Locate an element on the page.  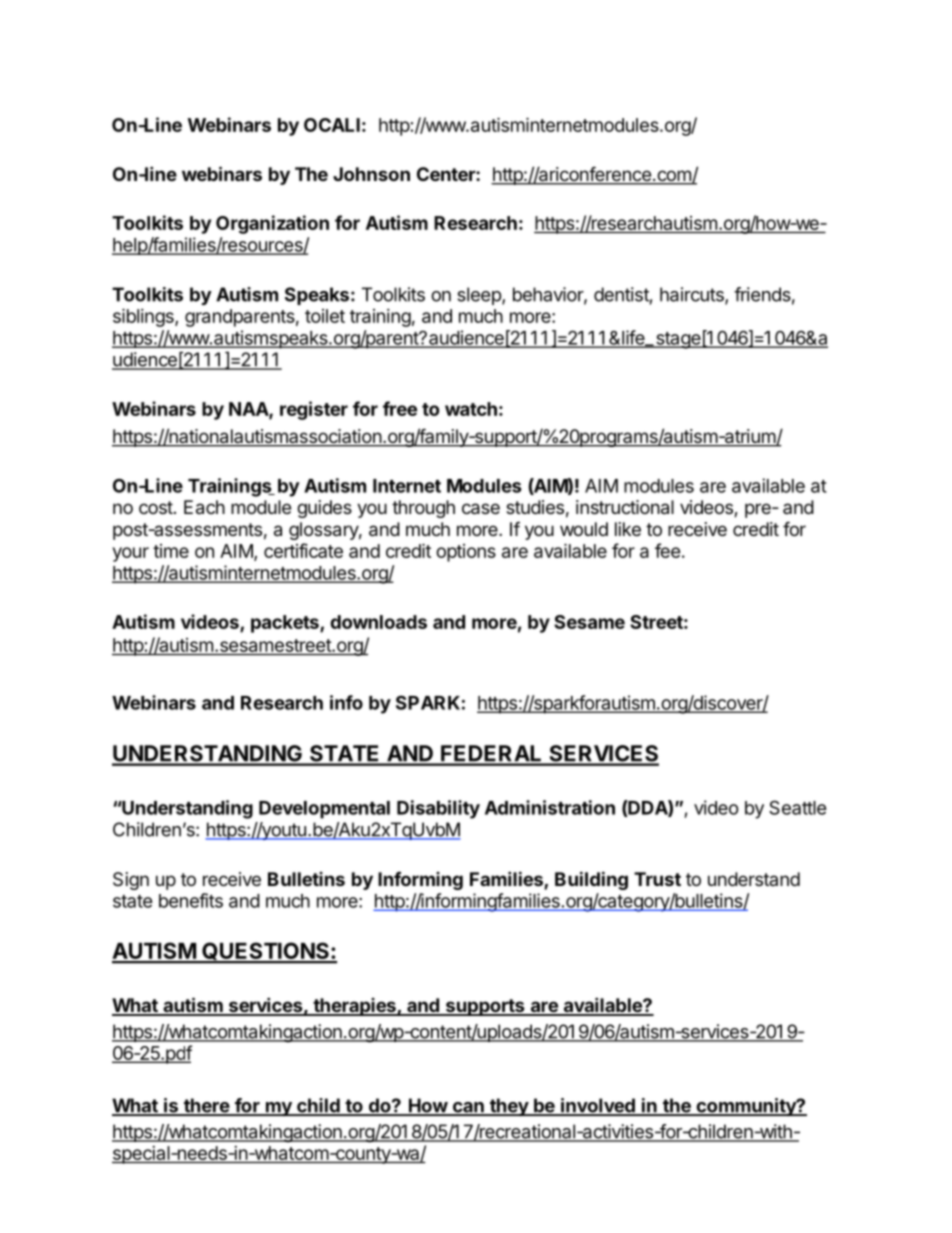
there is located at coordinates (206, 1106).
